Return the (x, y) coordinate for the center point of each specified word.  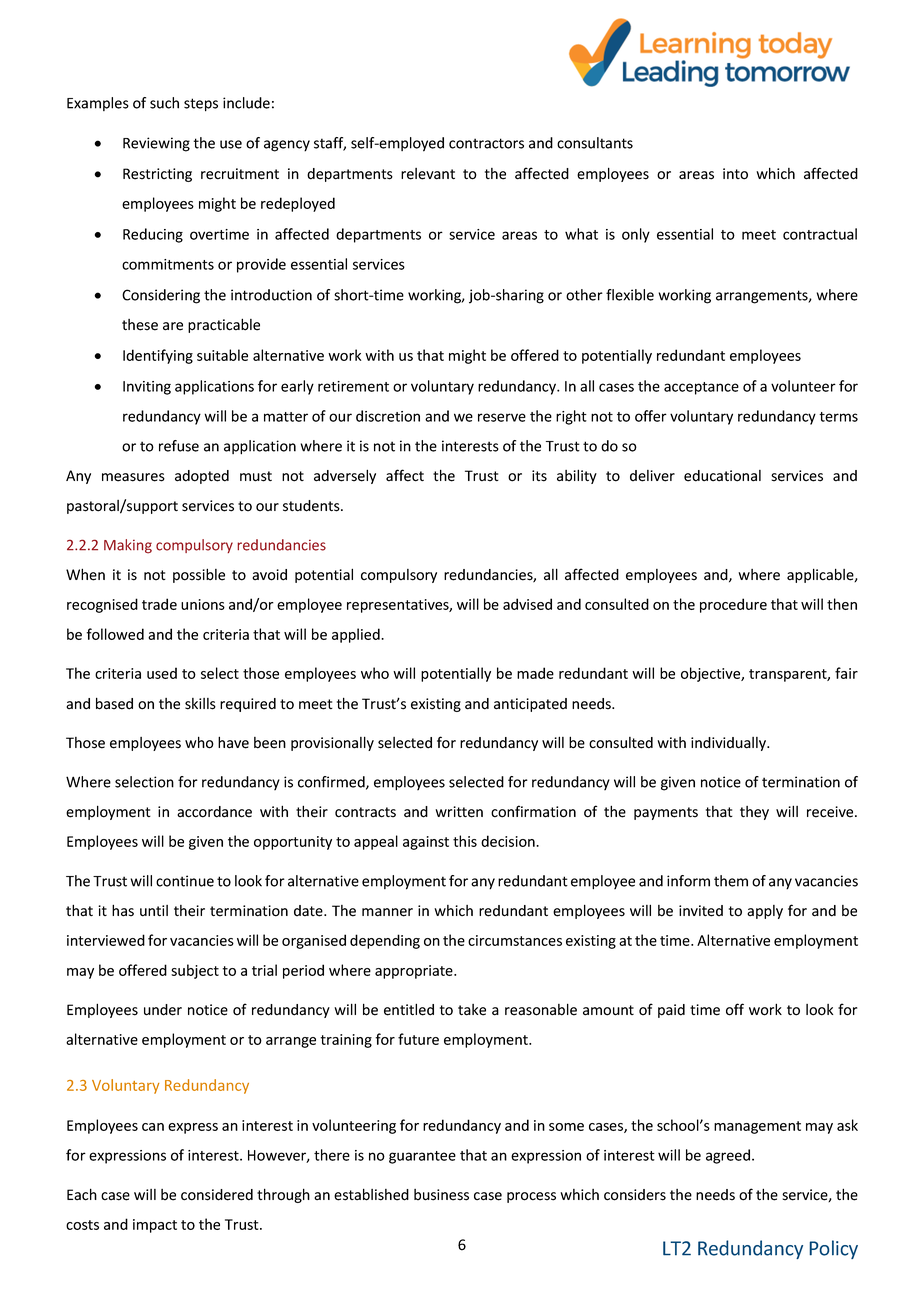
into (735, 174)
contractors (486, 143)
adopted (202, 477)
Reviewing (156, 144)
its (539, 476)
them (731, 881)
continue (185, 881)
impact (155, 1226)
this (465, 841)
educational (722, 476)
